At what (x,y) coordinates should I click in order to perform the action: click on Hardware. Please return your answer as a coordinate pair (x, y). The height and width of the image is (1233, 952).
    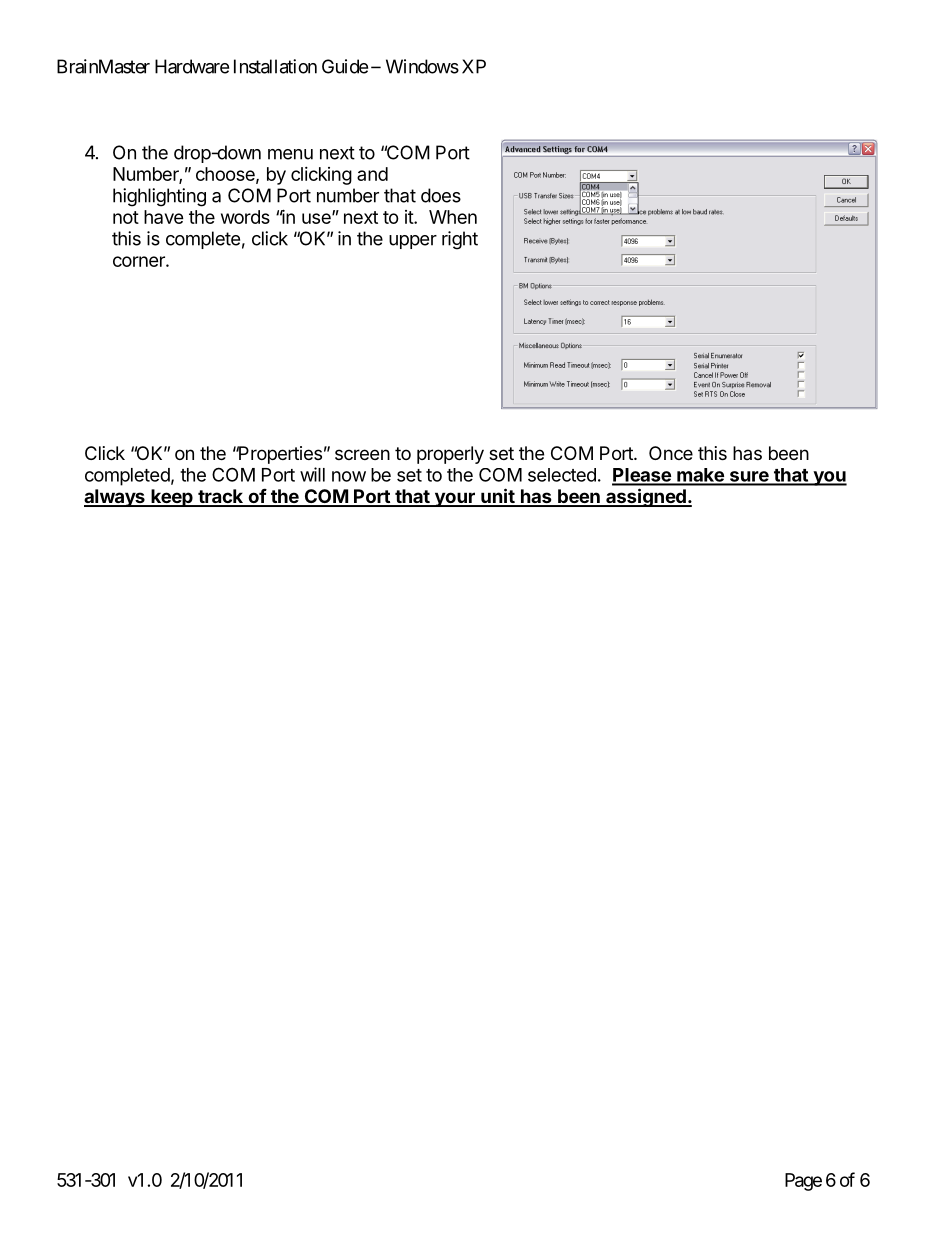
    Looking at the image, I should click on (192, 66).
